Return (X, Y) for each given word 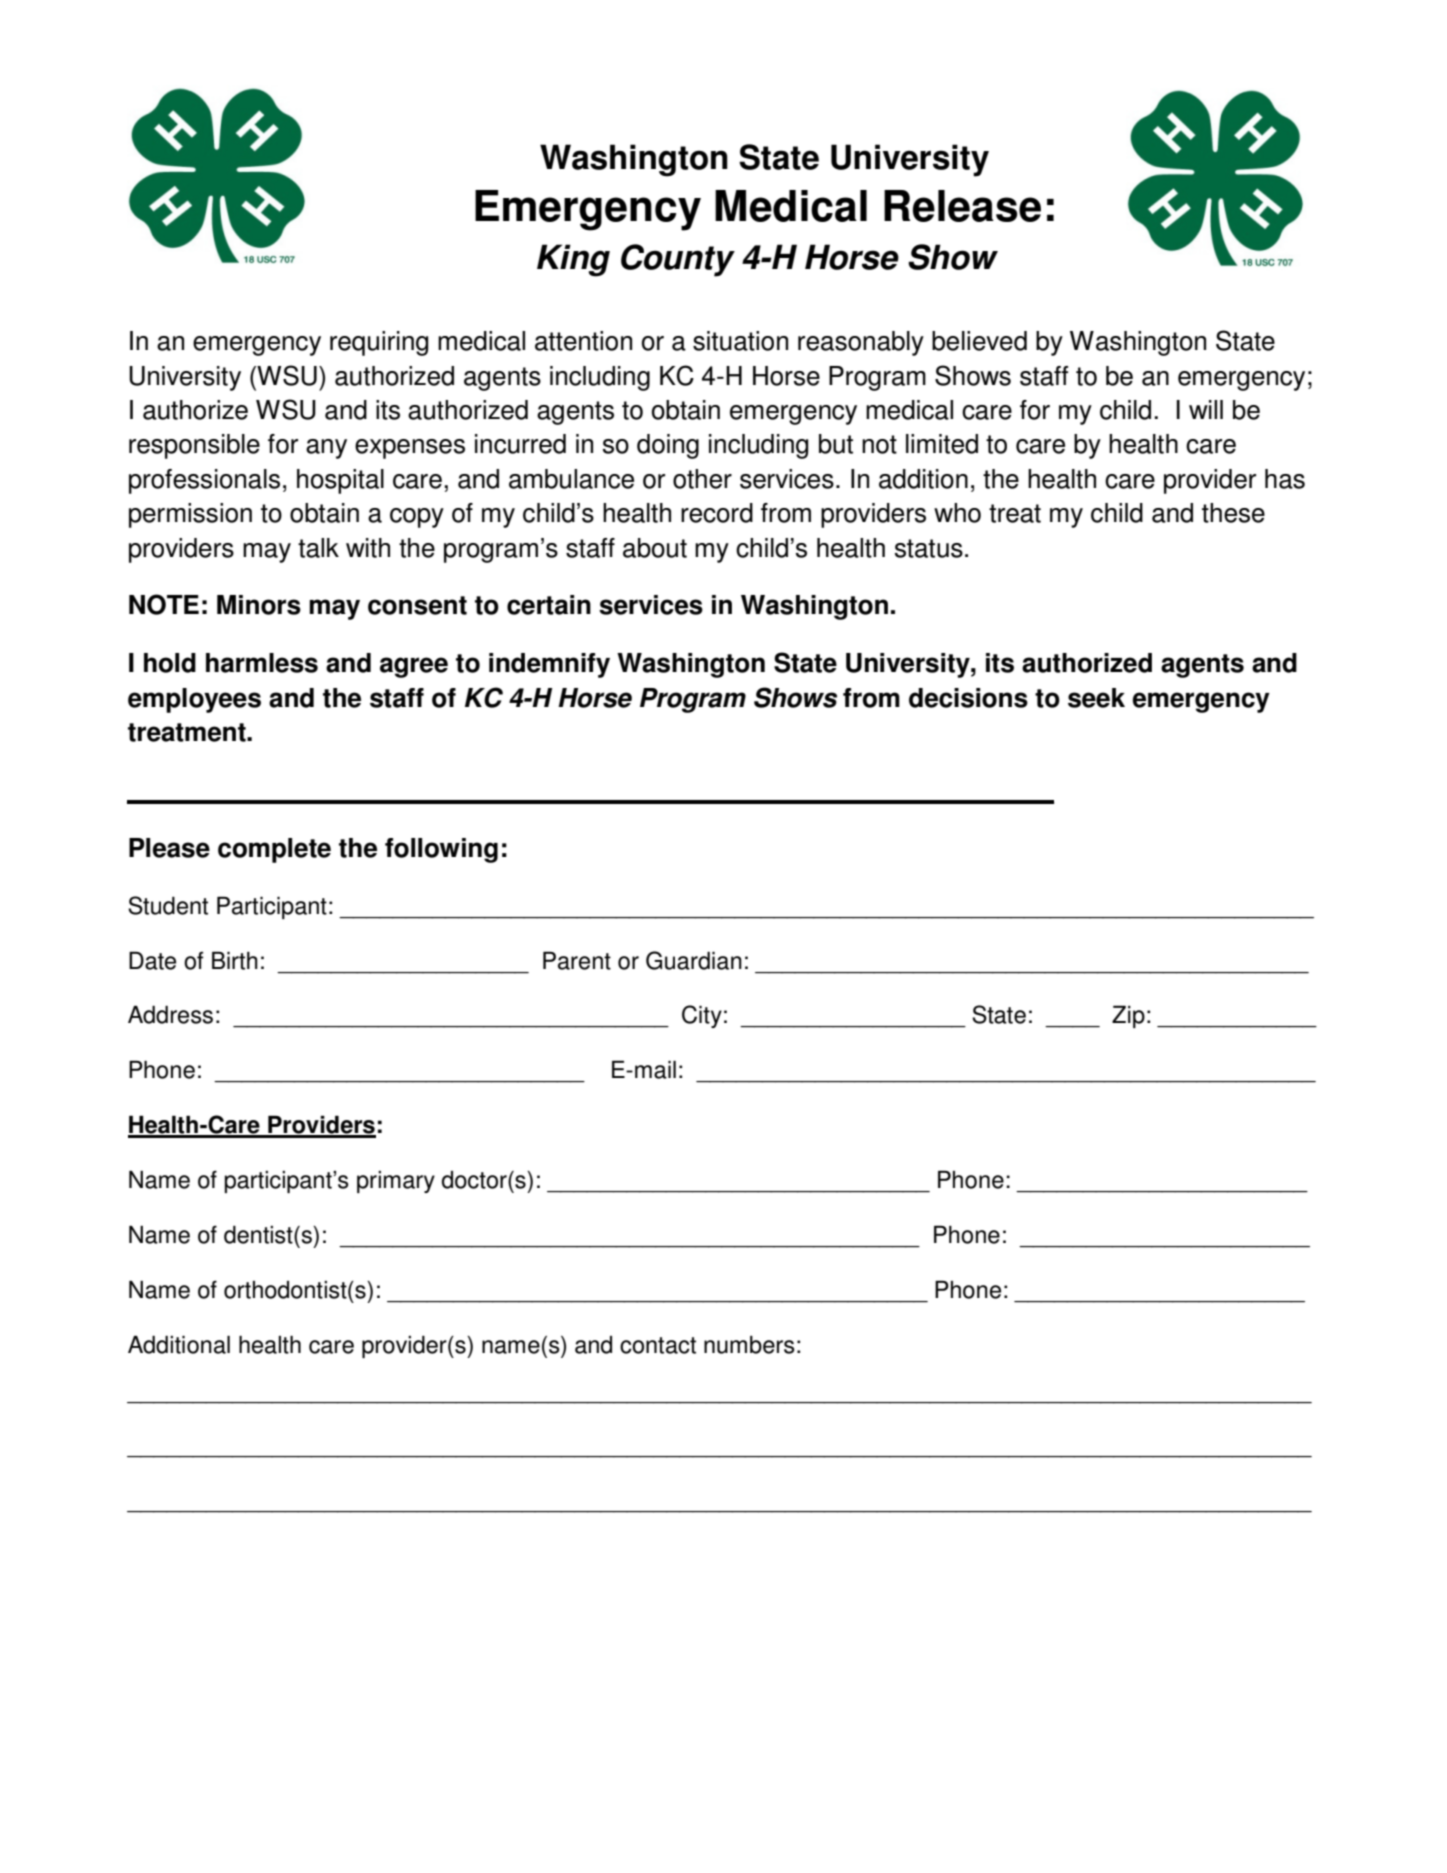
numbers (749, 1345)
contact (658, 1345)
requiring (379, 343)
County (678, 260)
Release (962, 206)
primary (396, 1182)
